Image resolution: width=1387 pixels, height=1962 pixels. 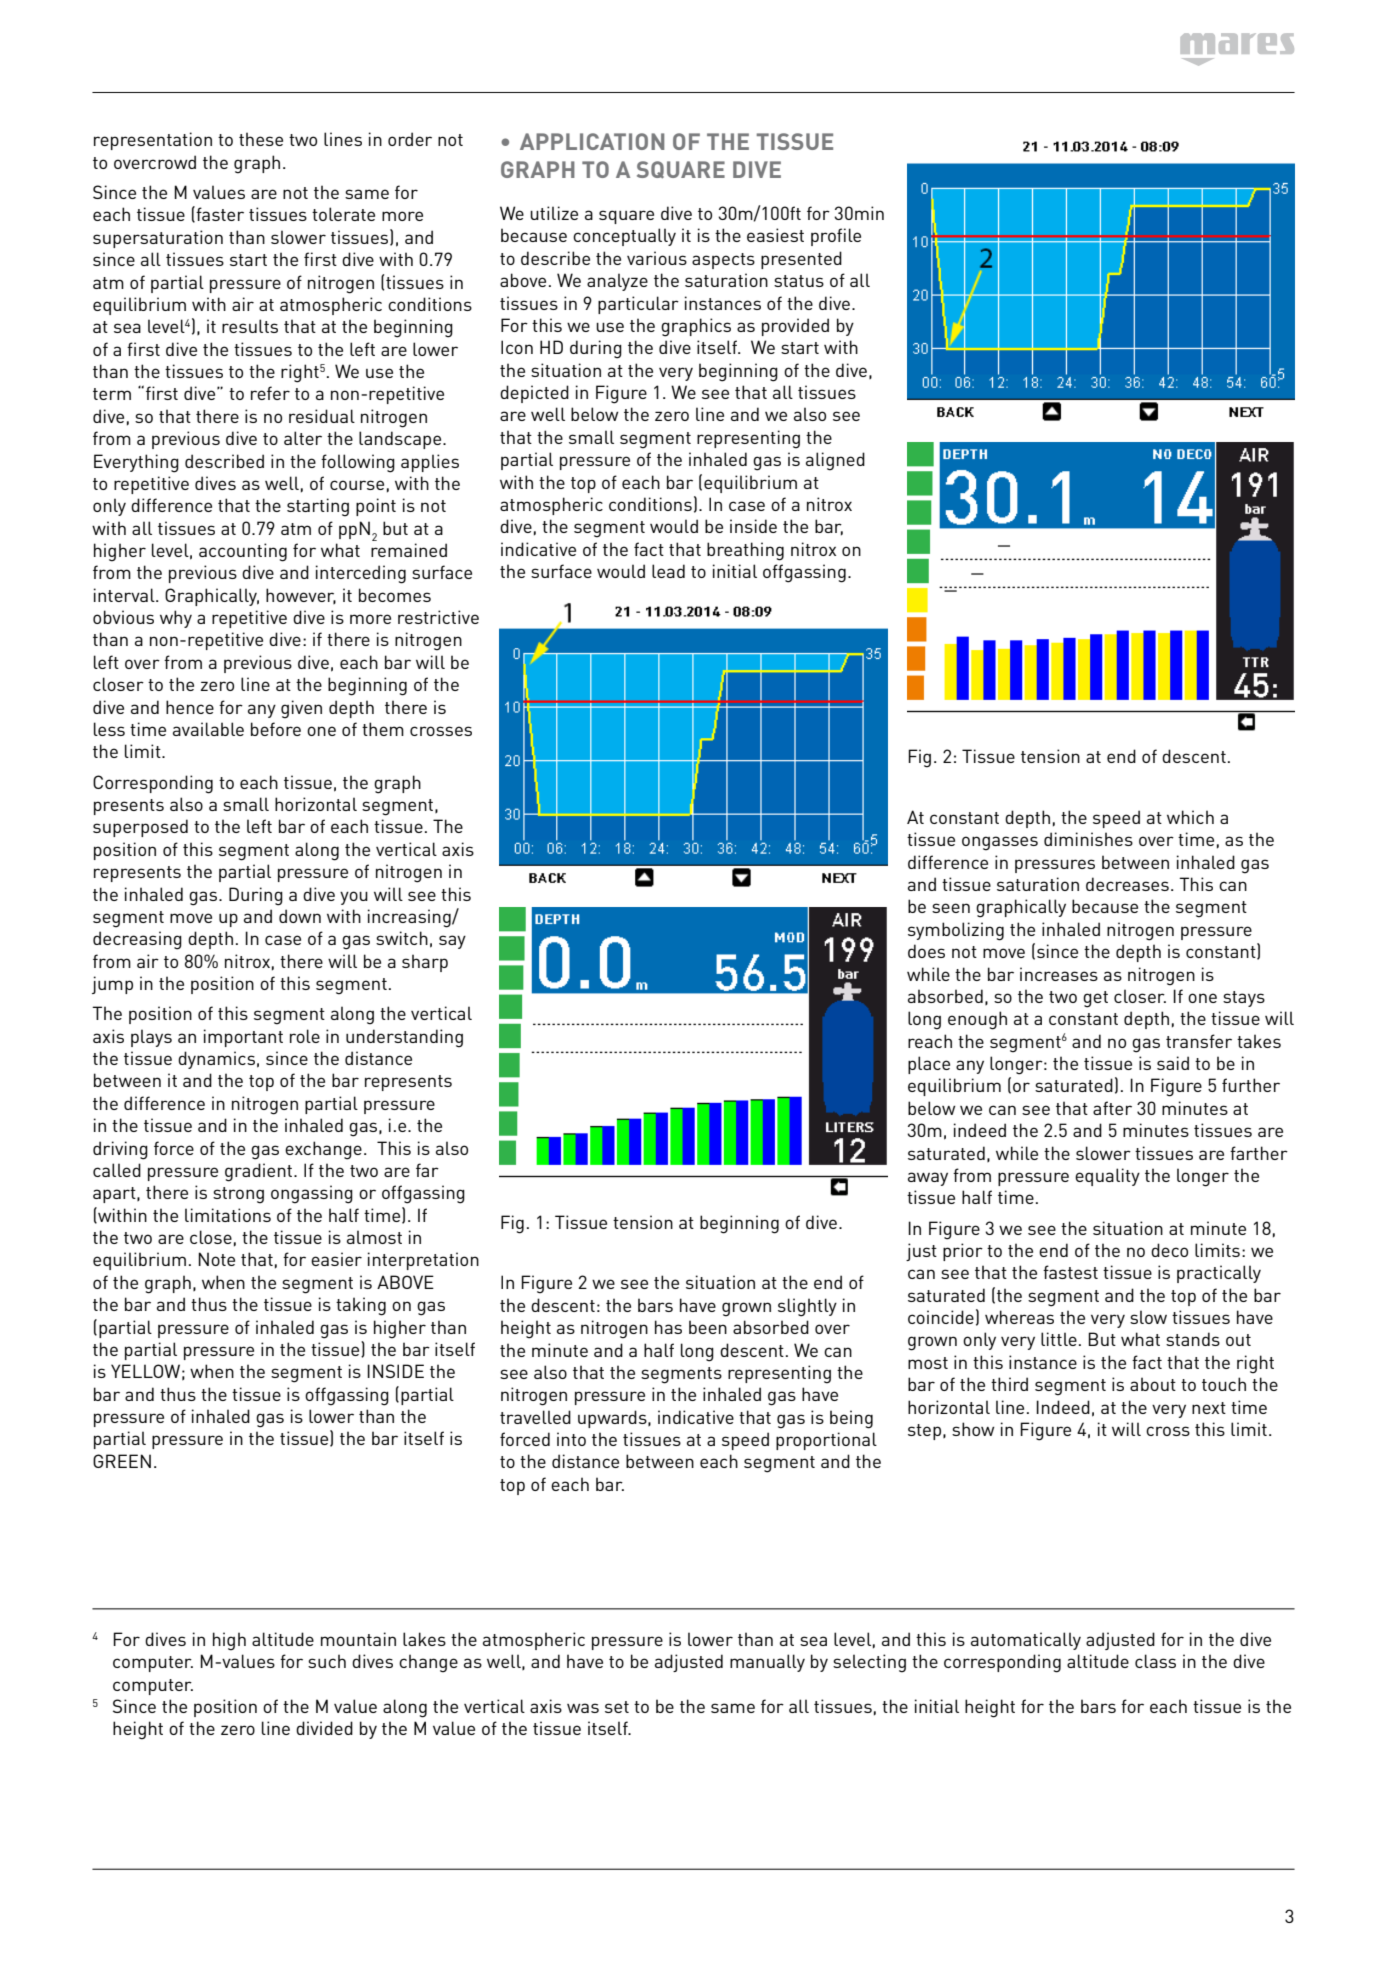 What do you see at coordinates (261, 139) in the screenshot?
I see `these` at bounding box center [261, 139].
